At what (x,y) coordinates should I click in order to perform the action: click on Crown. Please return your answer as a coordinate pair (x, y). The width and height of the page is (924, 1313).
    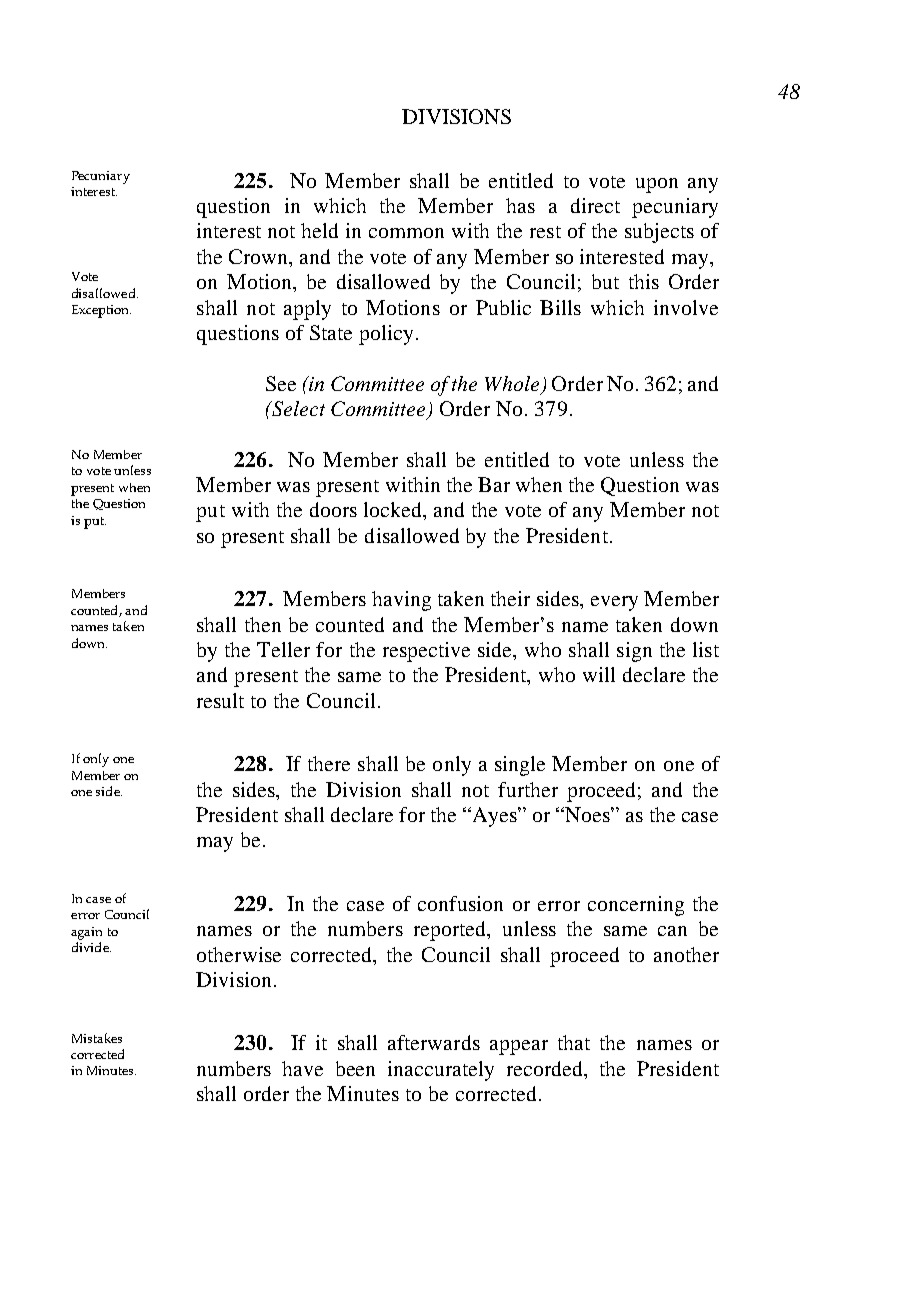
    Looking at the image, I should click on (260, 258).
